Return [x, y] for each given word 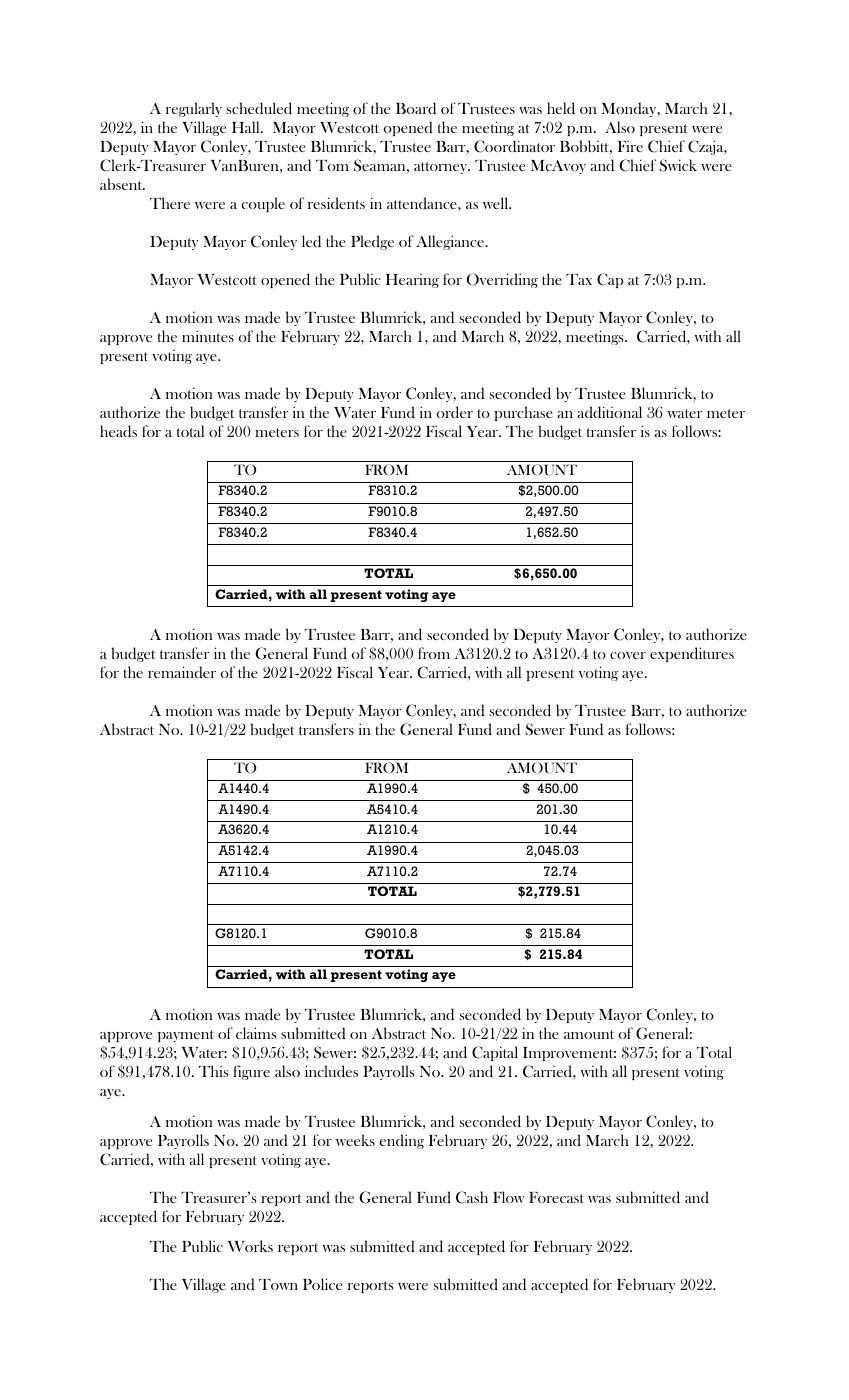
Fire [630, 146]
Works [250, 1246]
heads [118, 431]
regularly [194, 109]
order [454, 412]
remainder [182, 672]
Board [416, 108]
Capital [495, 1053]
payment [186, 1036]
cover [628, 655]
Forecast [556, 1197]
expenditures [692, 654]
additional [609, 412]
